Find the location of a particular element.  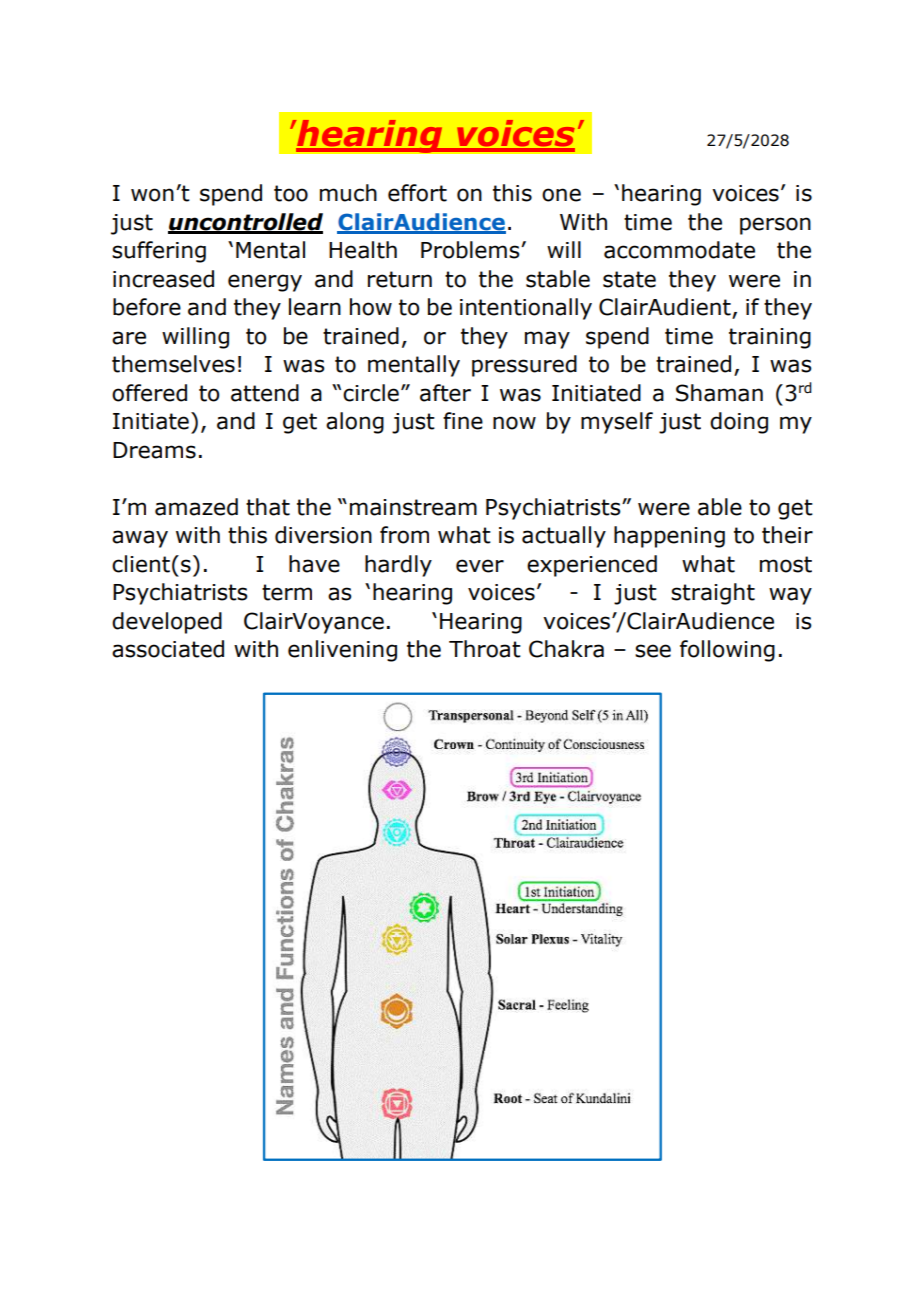

effort is located at coordinates (417, 193).
